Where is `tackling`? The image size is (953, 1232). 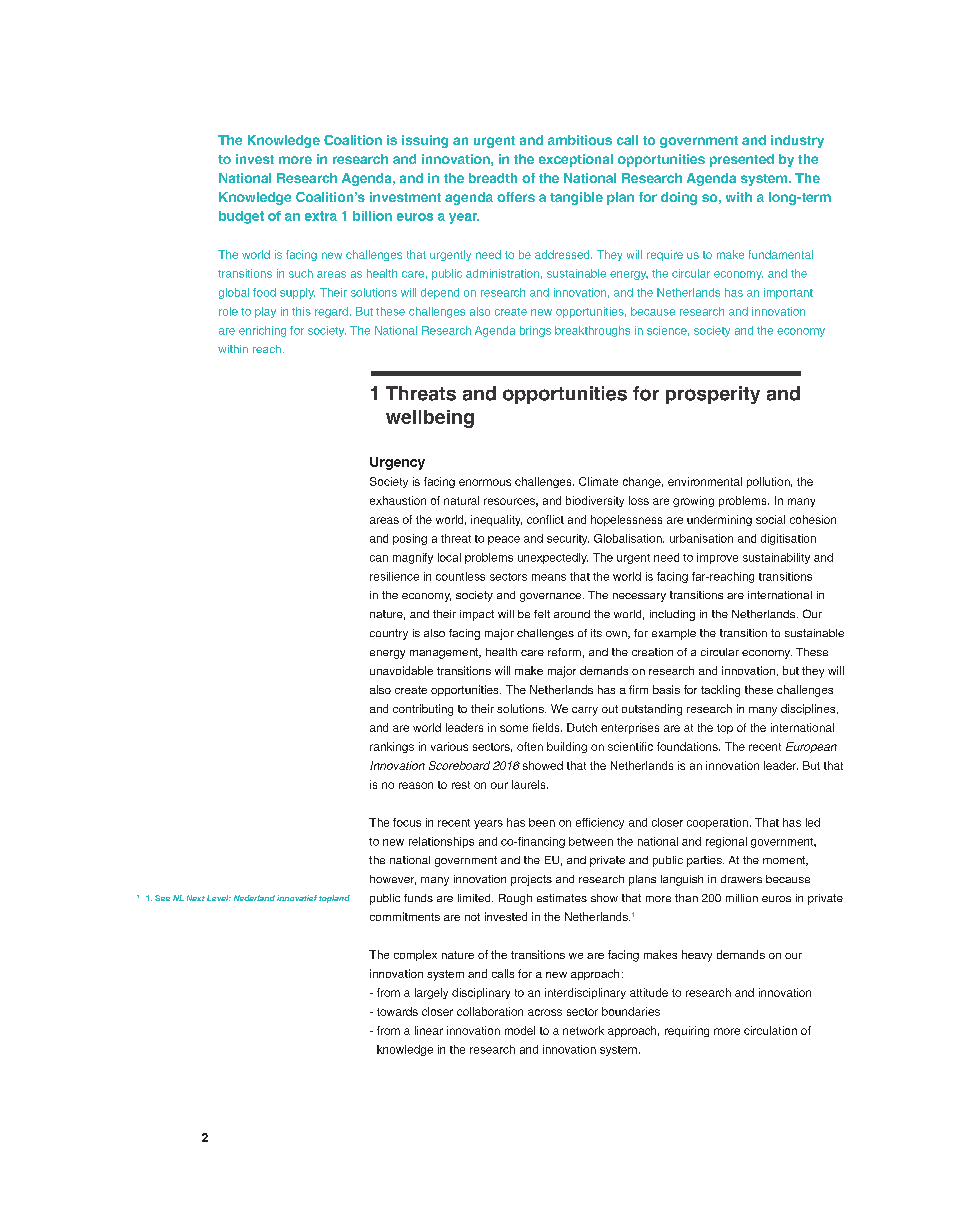 tackling is located at coordinates (720, 691).
